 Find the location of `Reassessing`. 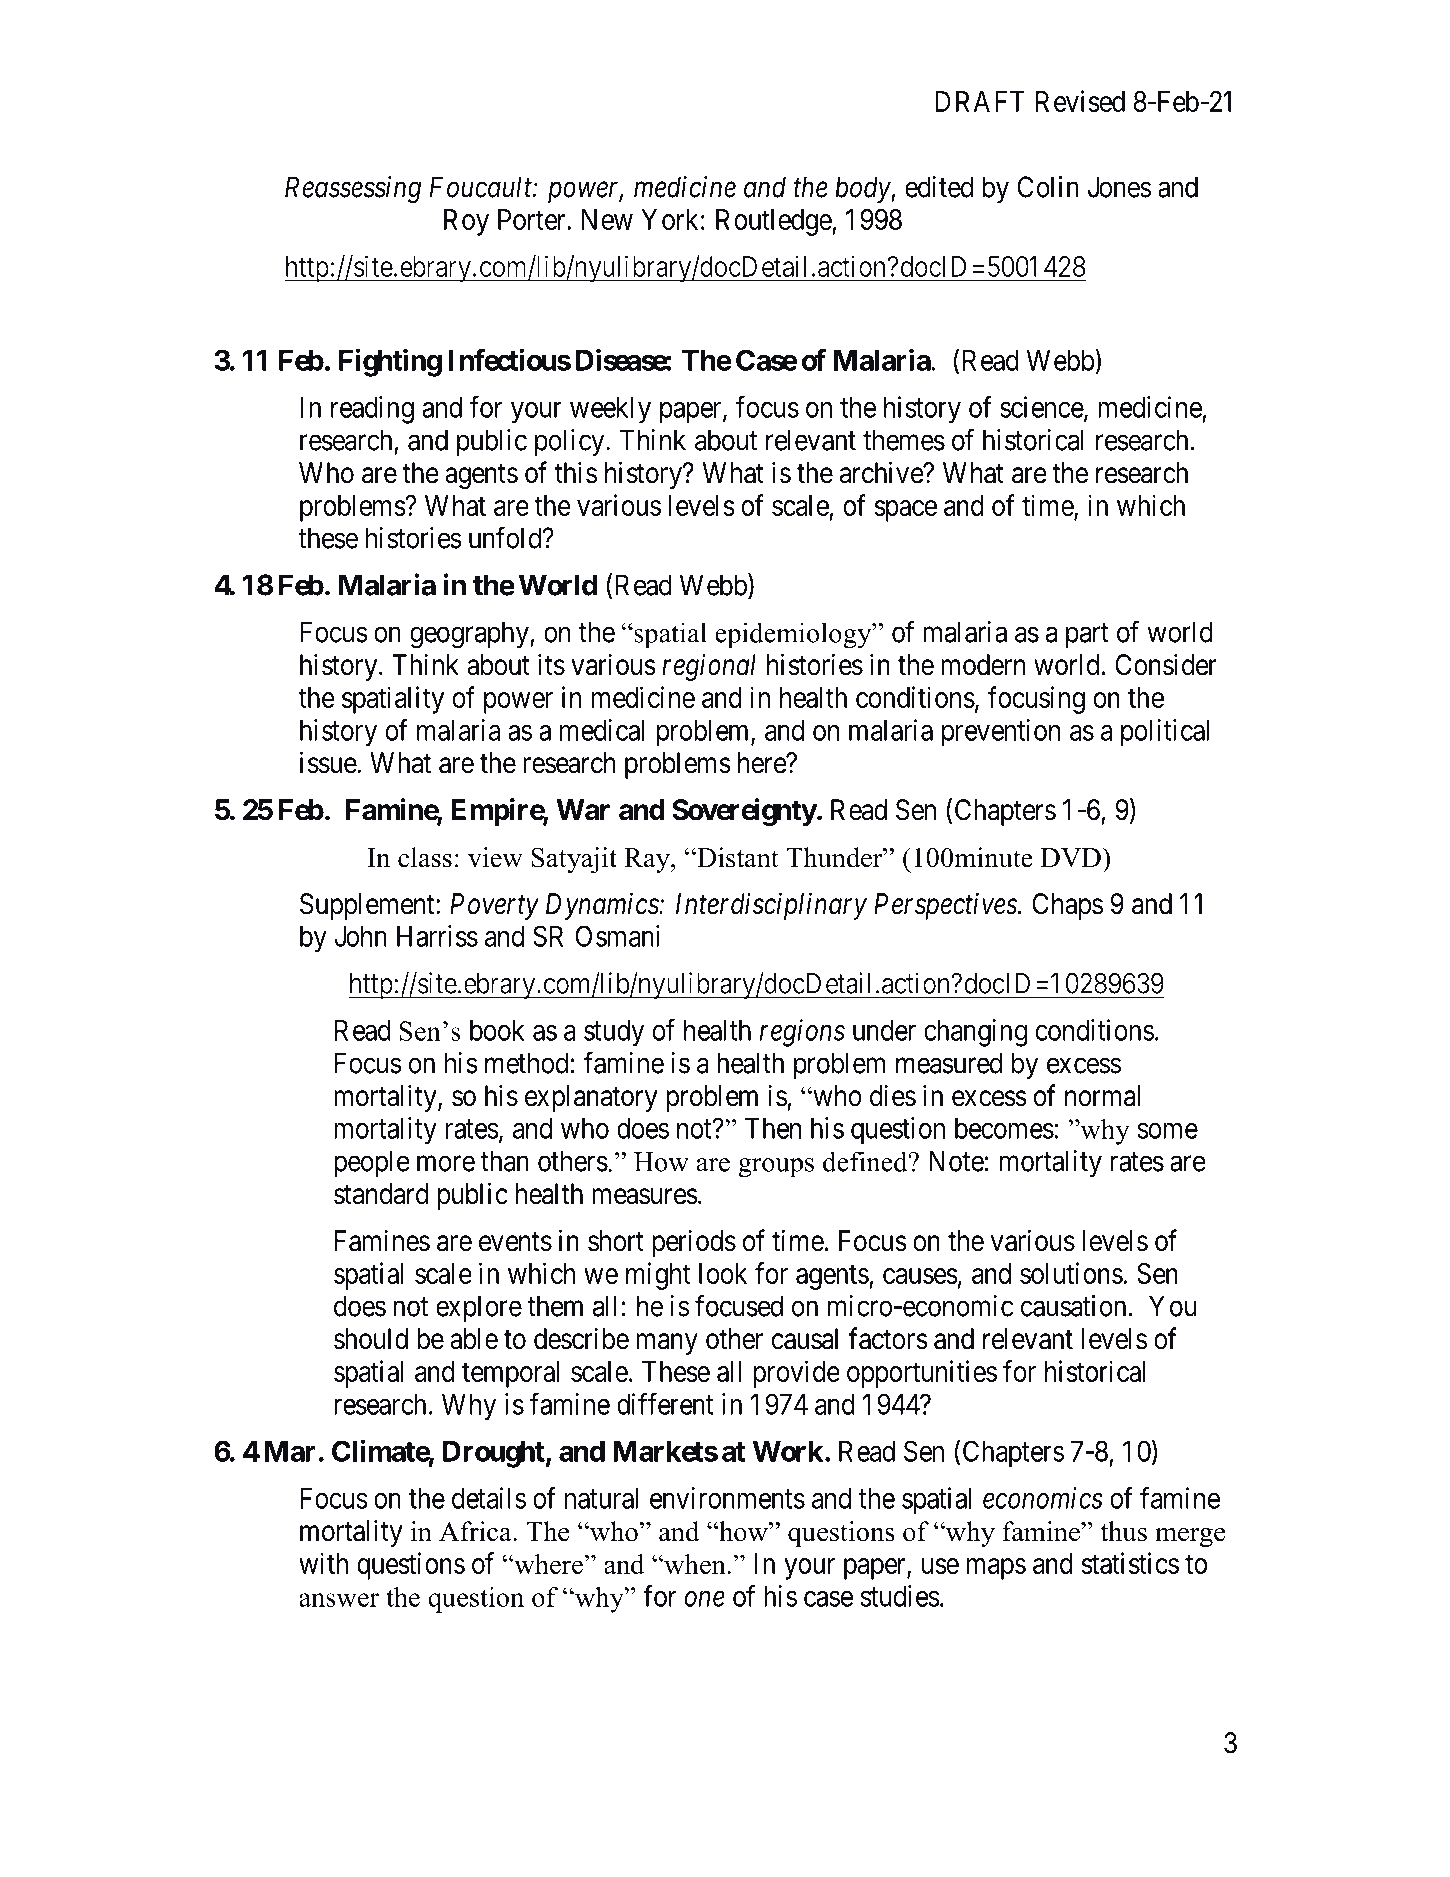

Reassessing is located at coordinates (353, 190).
